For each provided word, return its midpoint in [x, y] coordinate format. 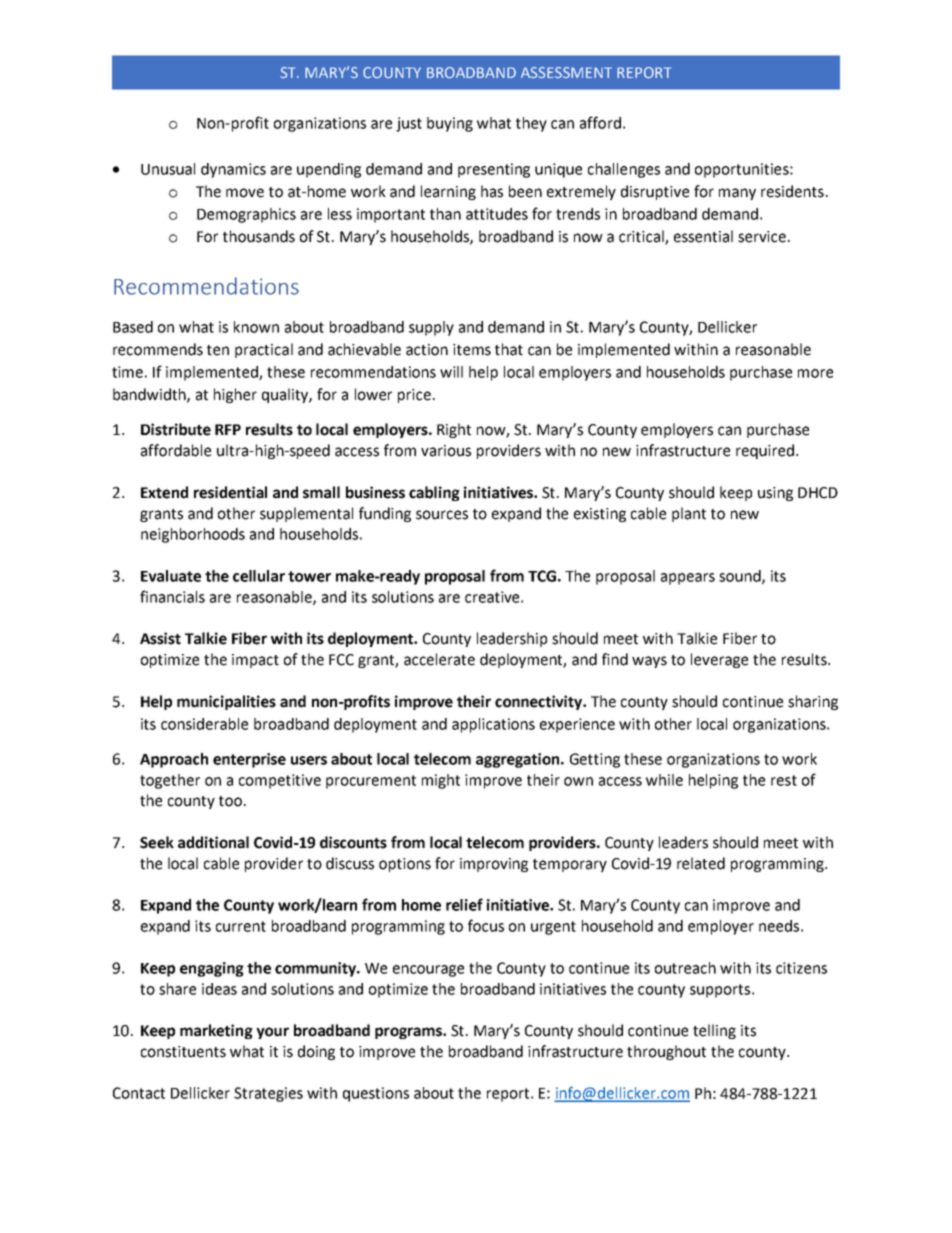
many [737, 194]
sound [741, 577]
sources [442, 515]
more [815, 373]
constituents [183, 1052]
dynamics [233, 170]
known [256, 327]
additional [213, 842]
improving [494, 865]
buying [450, 124]
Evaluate [171, 576]
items [472, 350]
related [701, 863]
